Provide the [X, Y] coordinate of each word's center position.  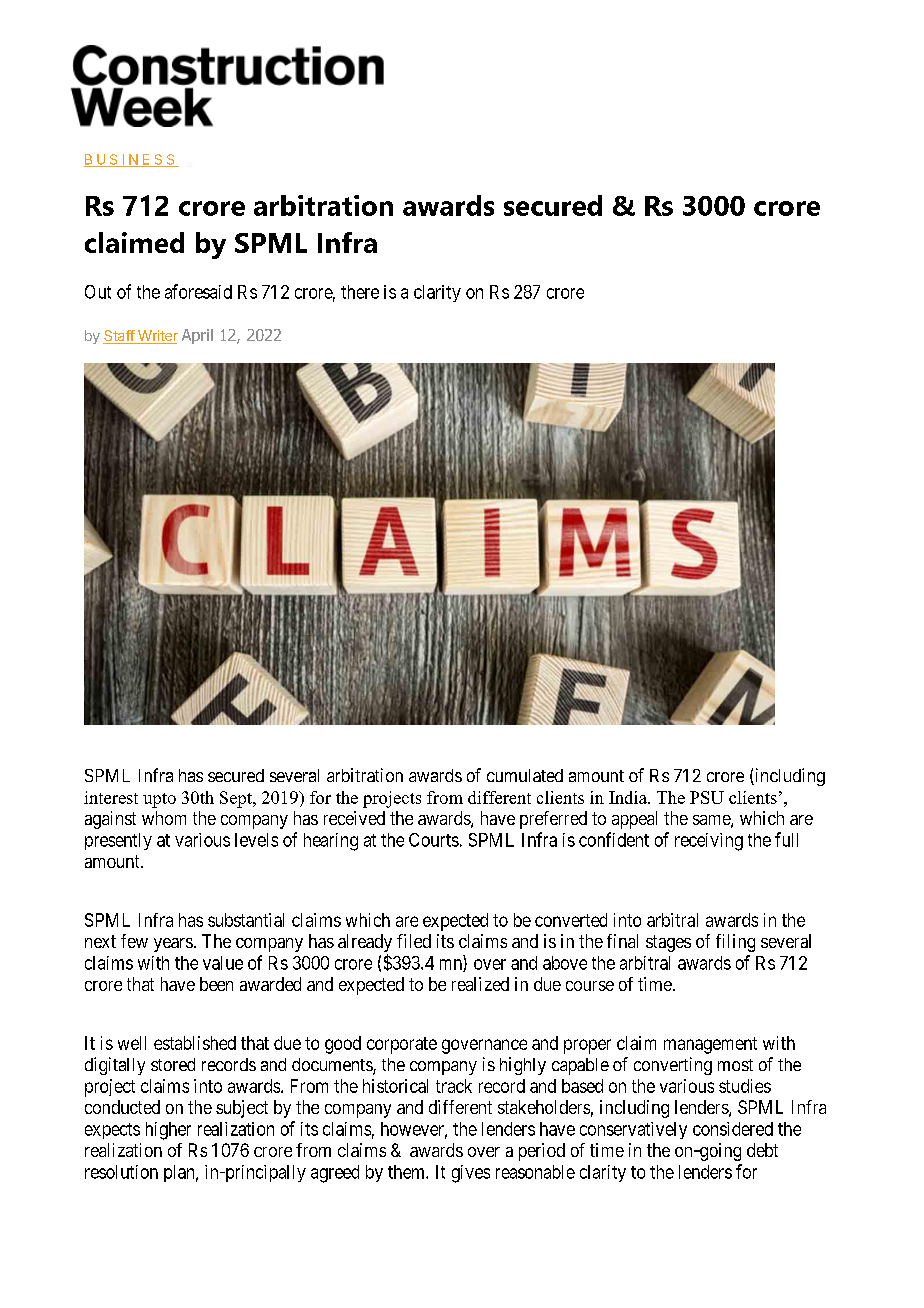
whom [164, 818]
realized [480, 984]
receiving [709, 842]
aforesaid [198, 291]
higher [168, 1131]
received [354, 818]
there [360, 292]
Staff [119, 337]
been [216, 984]
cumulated [525, 775]
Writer [156, 337]
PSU [707, 797]
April [197, 336]
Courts [434, 840]
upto [159, 800]
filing [735, 943]
